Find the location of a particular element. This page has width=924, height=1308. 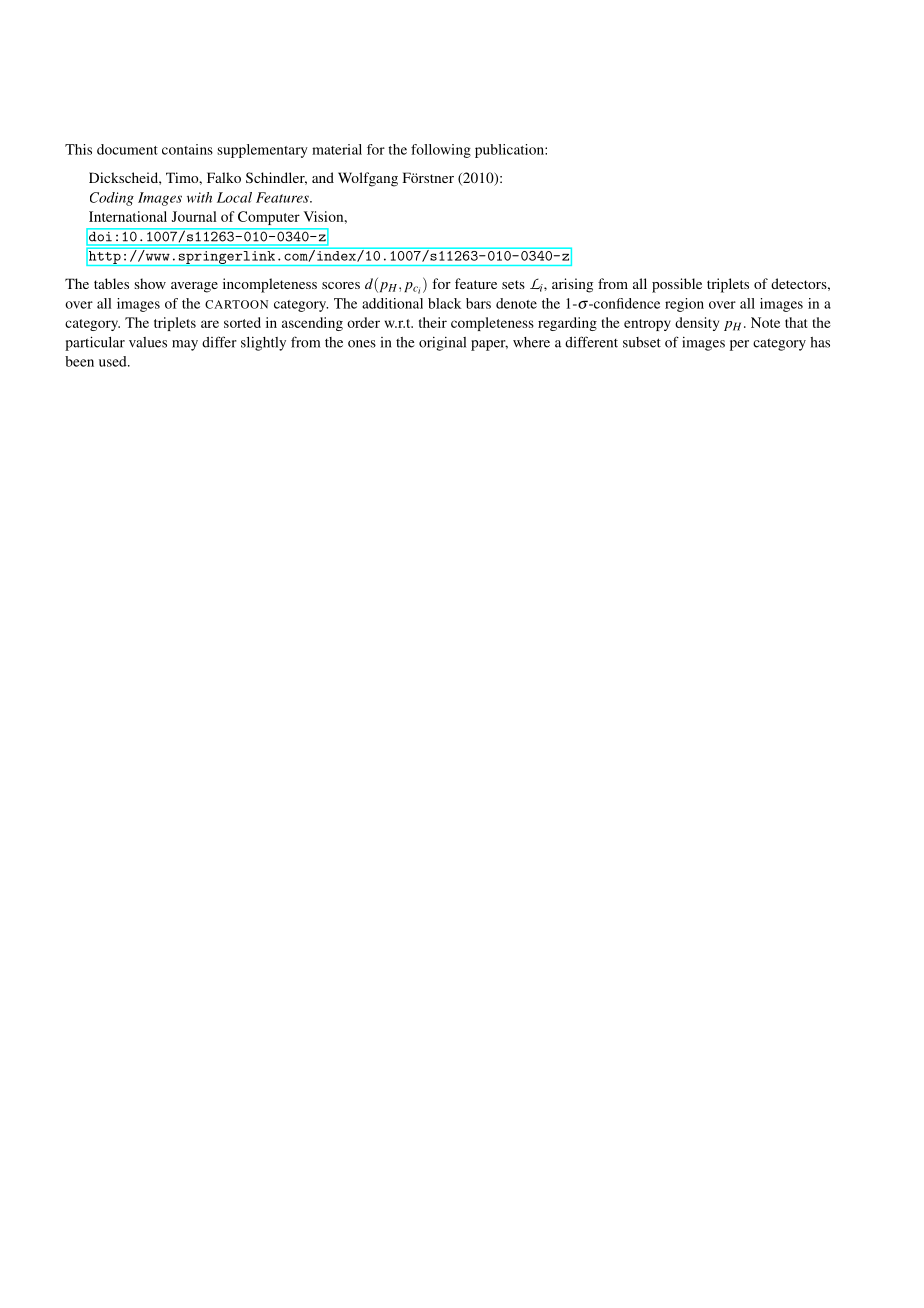

used is located at coordinates (114, 361).
